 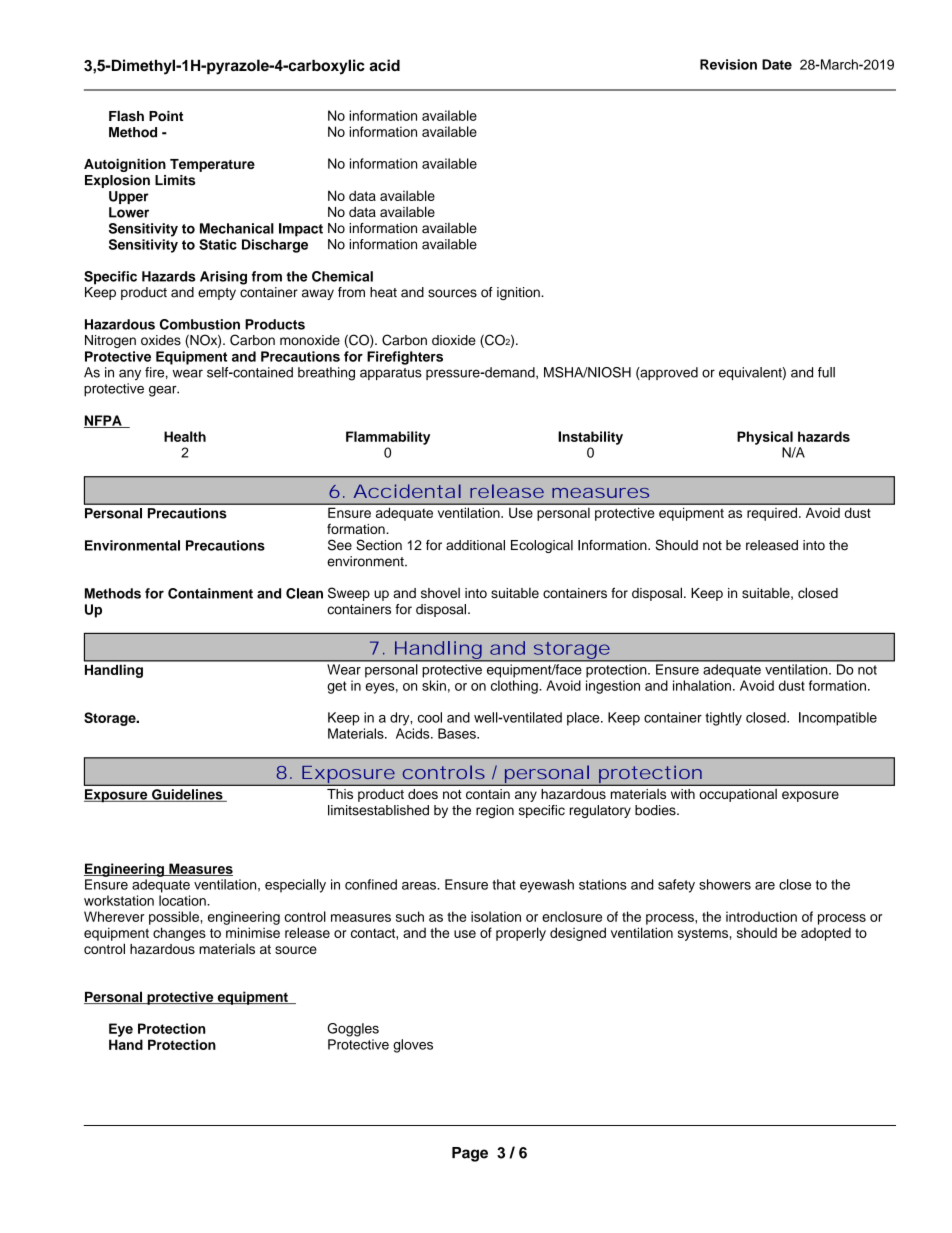 I want to click on Point, so click(x=166, y=116).
